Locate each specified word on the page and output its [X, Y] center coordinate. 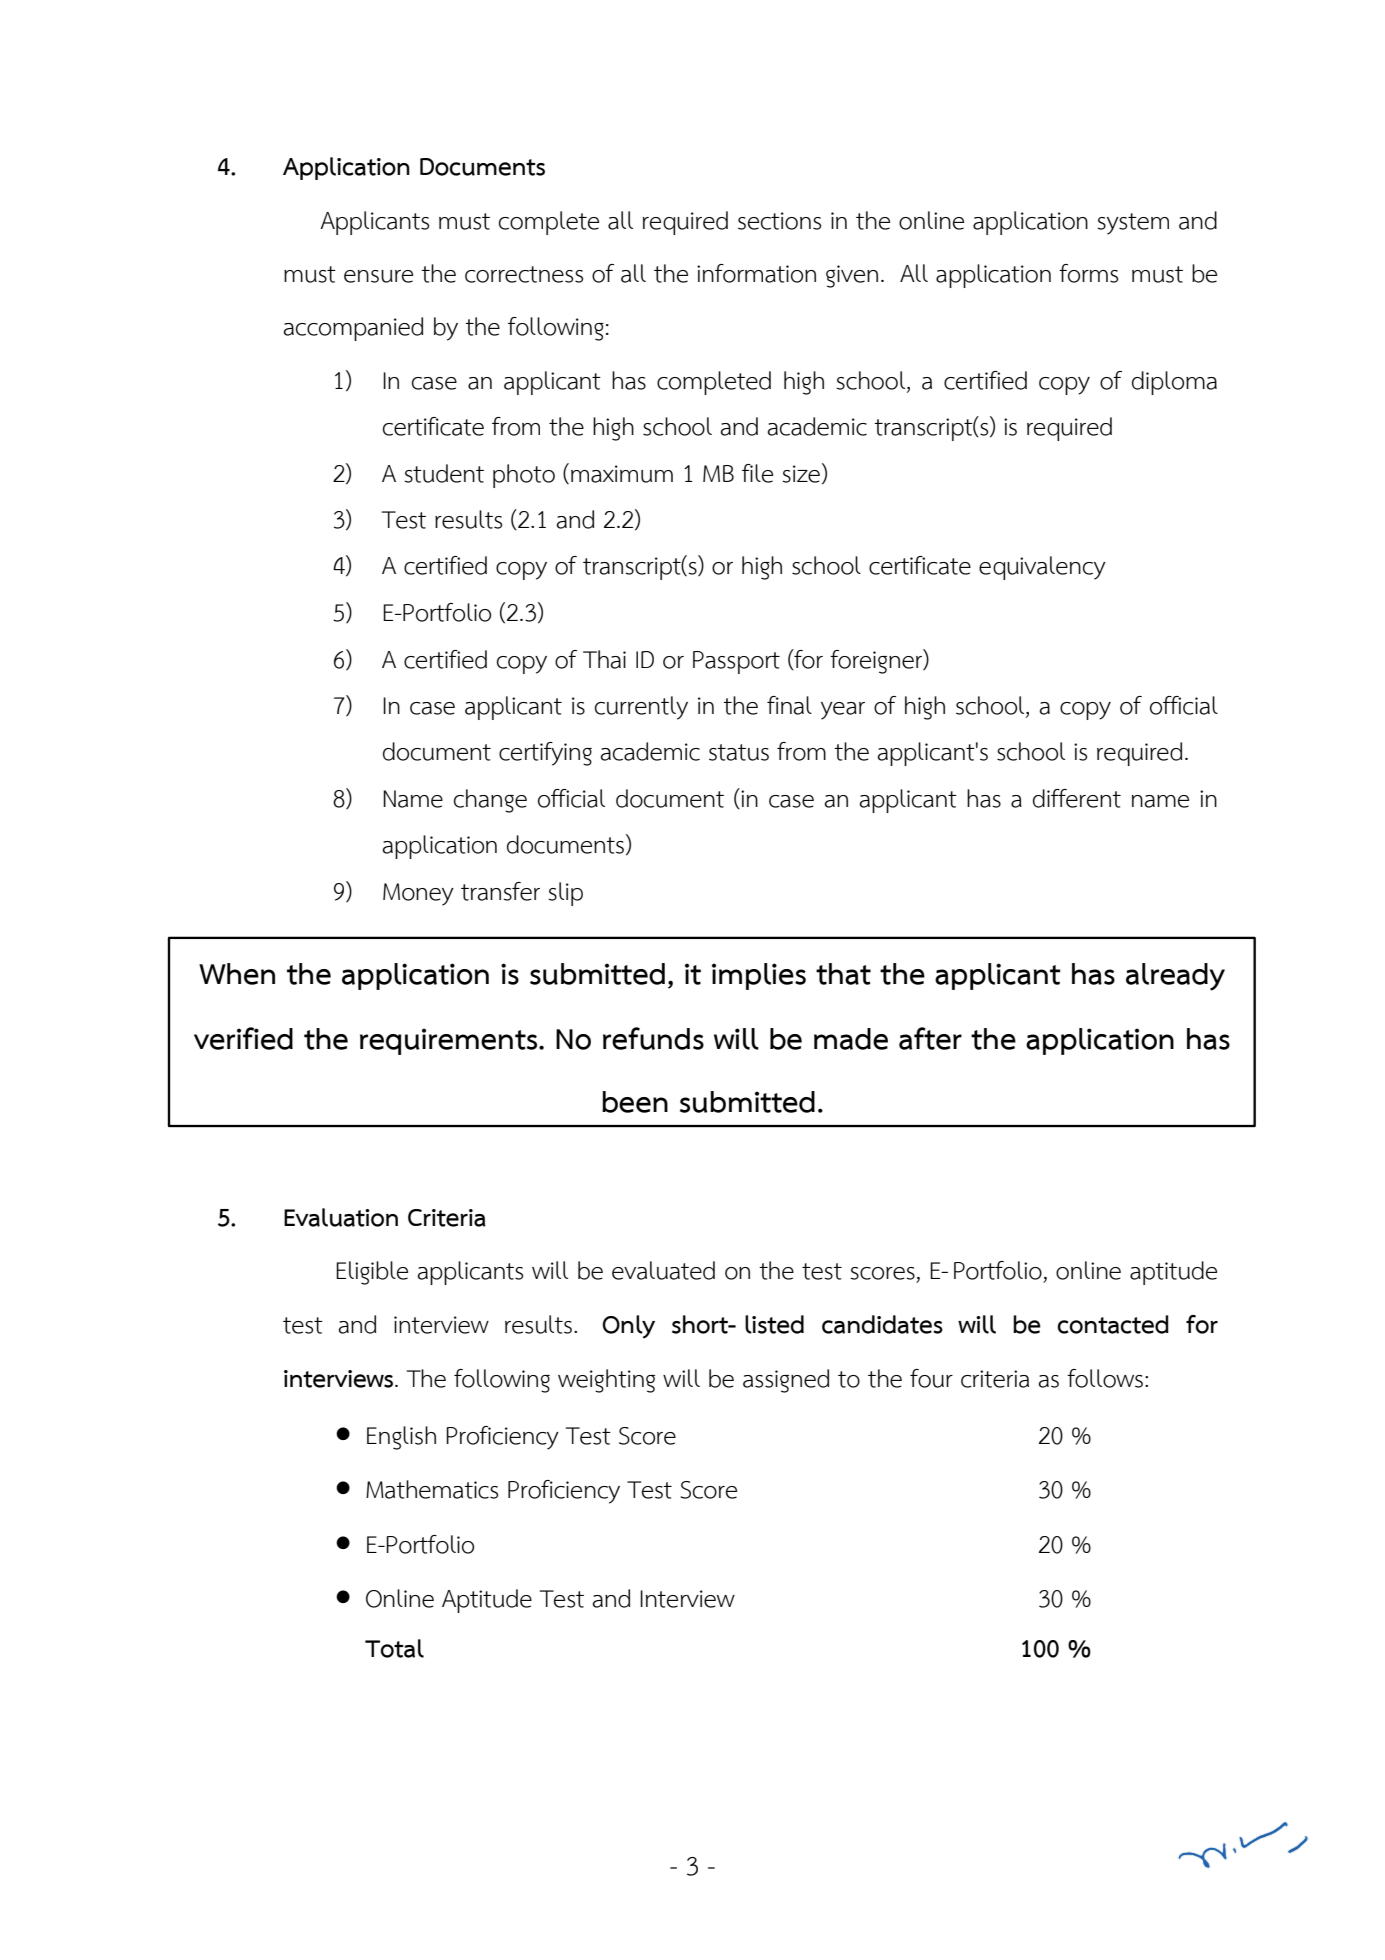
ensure [378, 276]
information [756, 273]
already [1175, 977]
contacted [1113, 1324]
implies [759, 976]
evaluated [663, 1270]
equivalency [1042, 568]
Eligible [372, 1273]
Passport [736, 662]
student [444, 473]
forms [1088, 273]
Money [418, 894]
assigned [786, 1381]
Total [394, 1648]
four [931, 1378]
